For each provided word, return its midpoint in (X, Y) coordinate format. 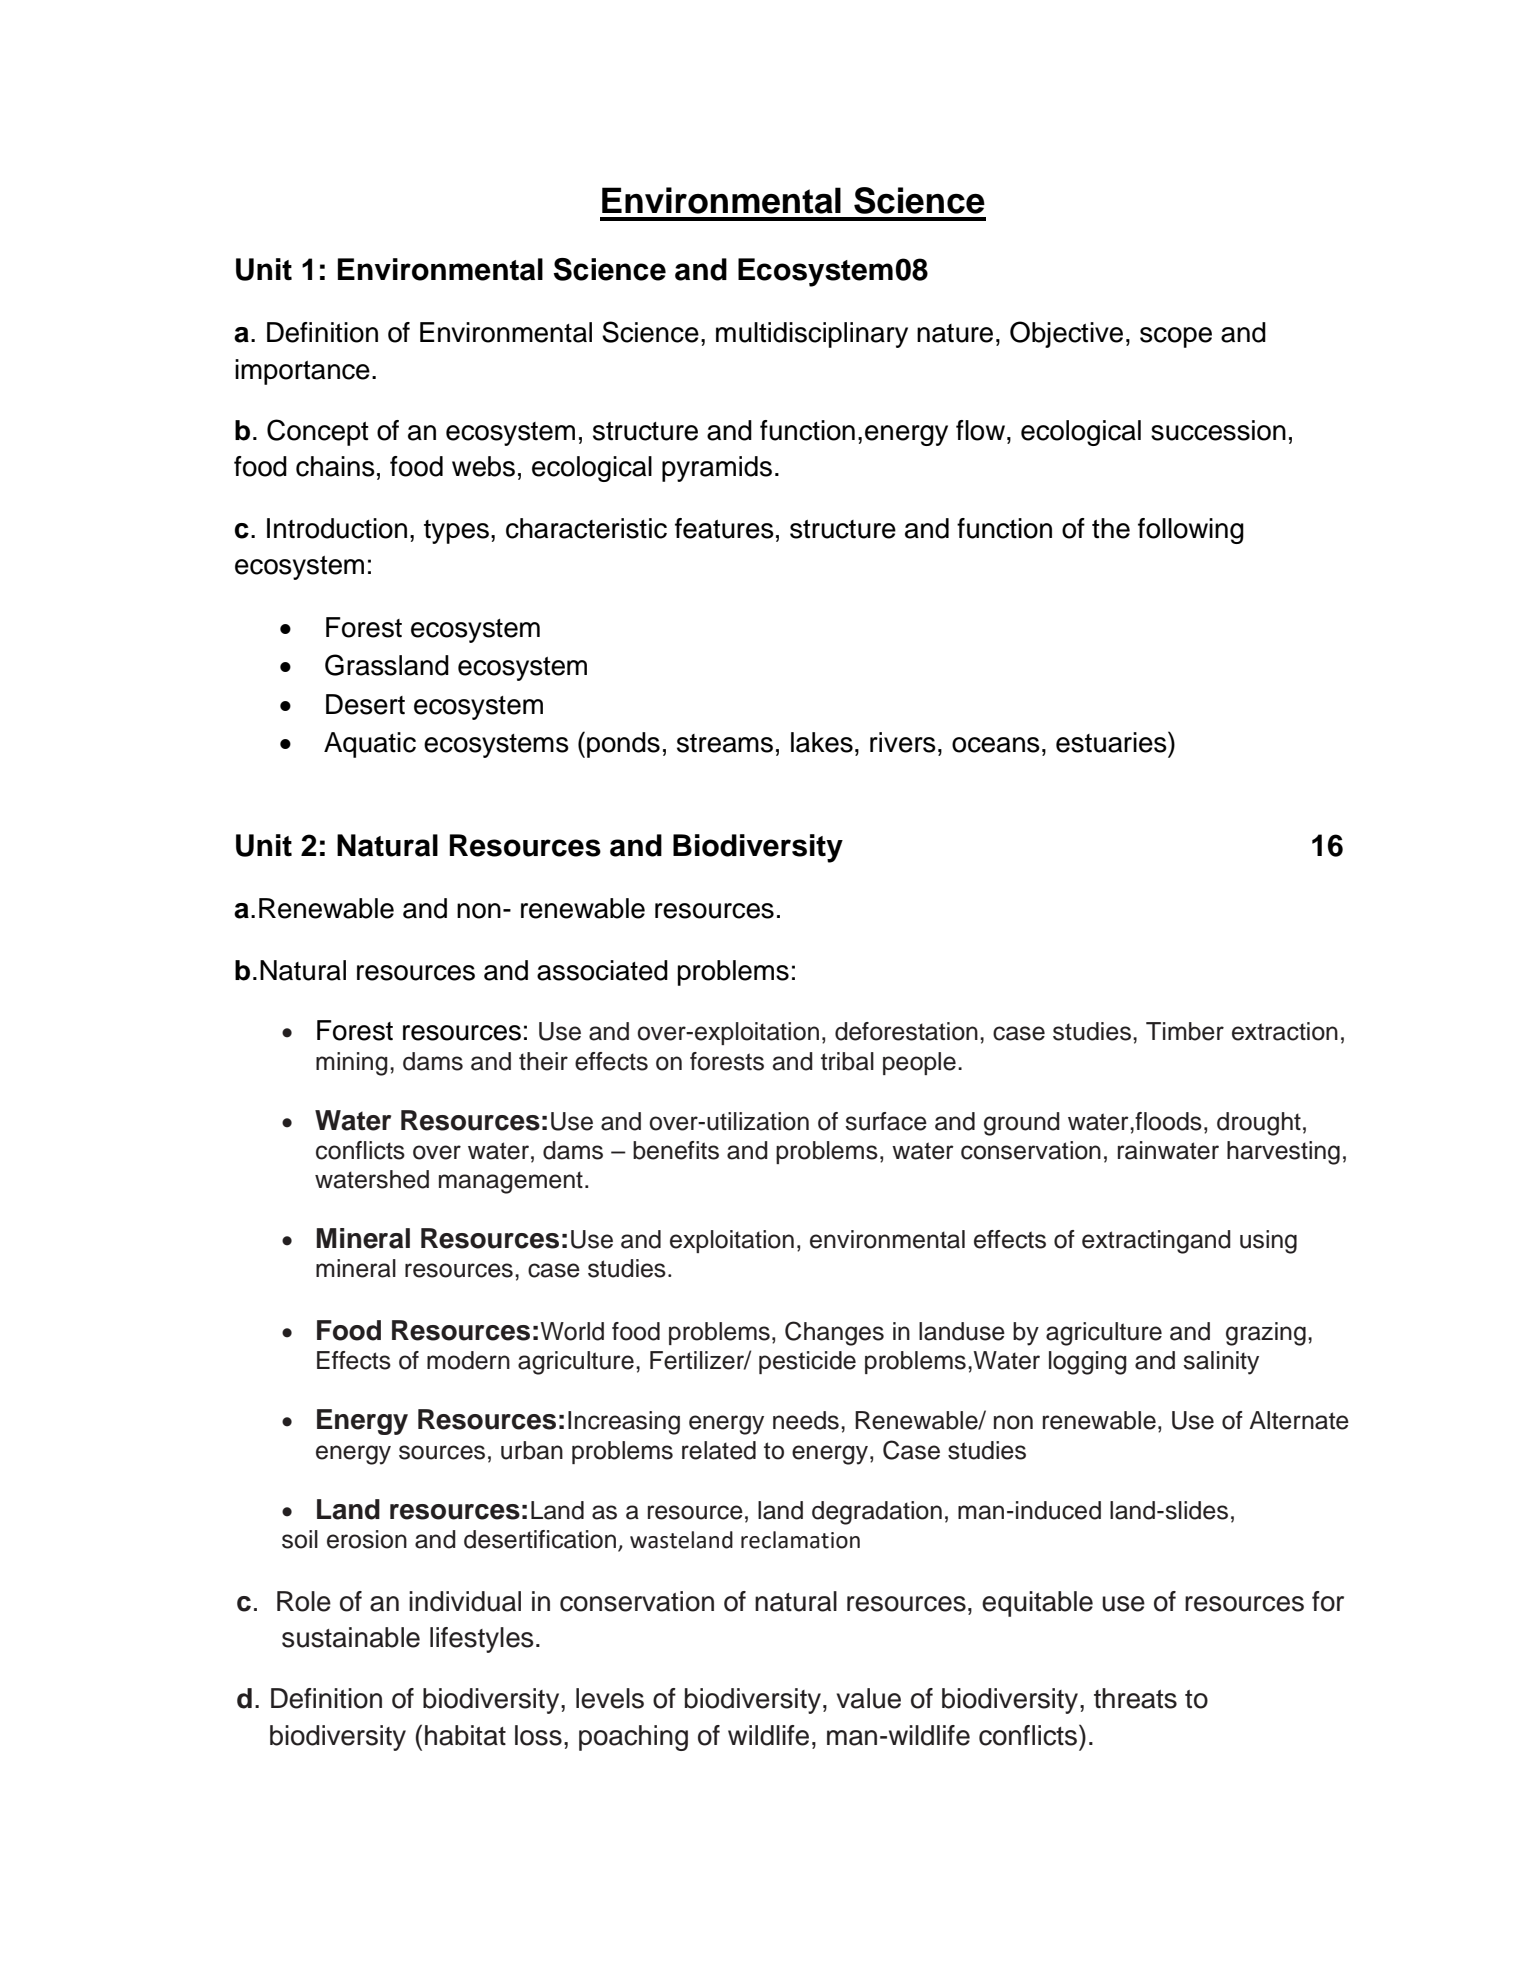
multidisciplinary (812, 335)
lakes (822, 742)
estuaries (1112, 742)
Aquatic (370, 745)
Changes (834, 1333)
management (511, 1182)
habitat (465, 1735)
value (868, 1698)
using (1268, 1242)
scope (1176, 337)
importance (302, 372)
